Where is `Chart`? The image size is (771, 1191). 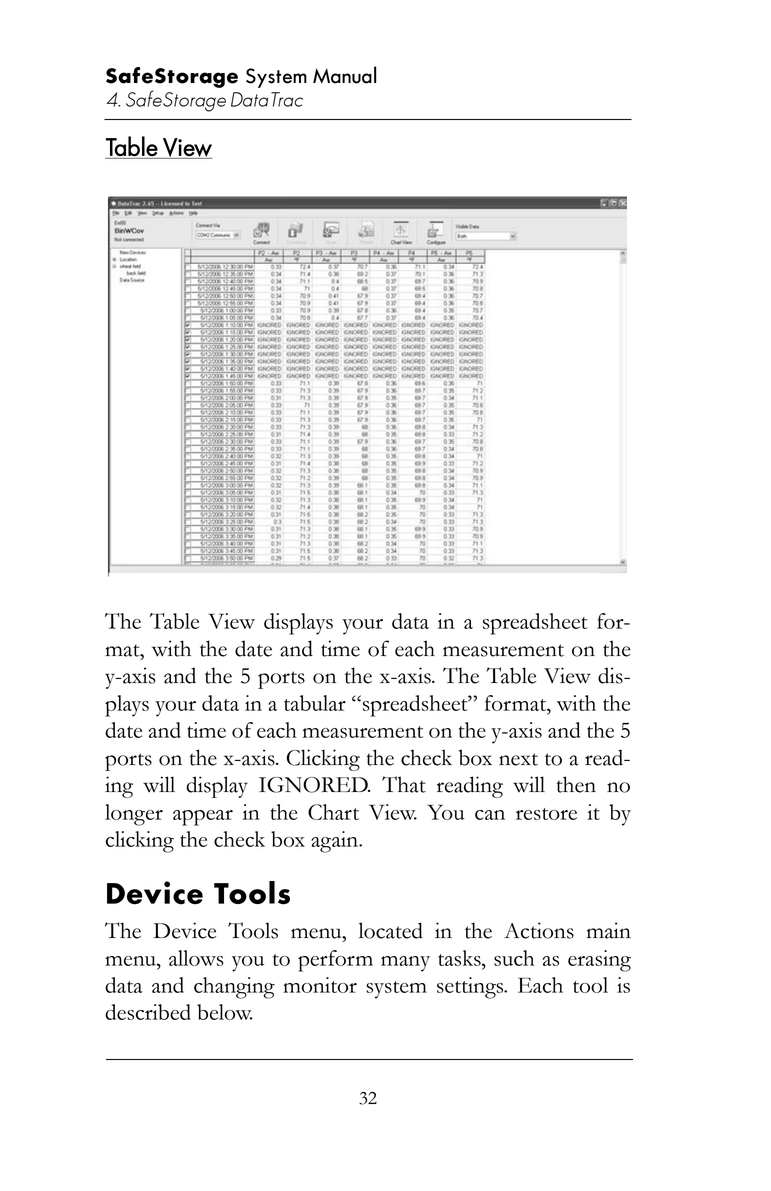
Chart is located at coordinates (333, 812).
